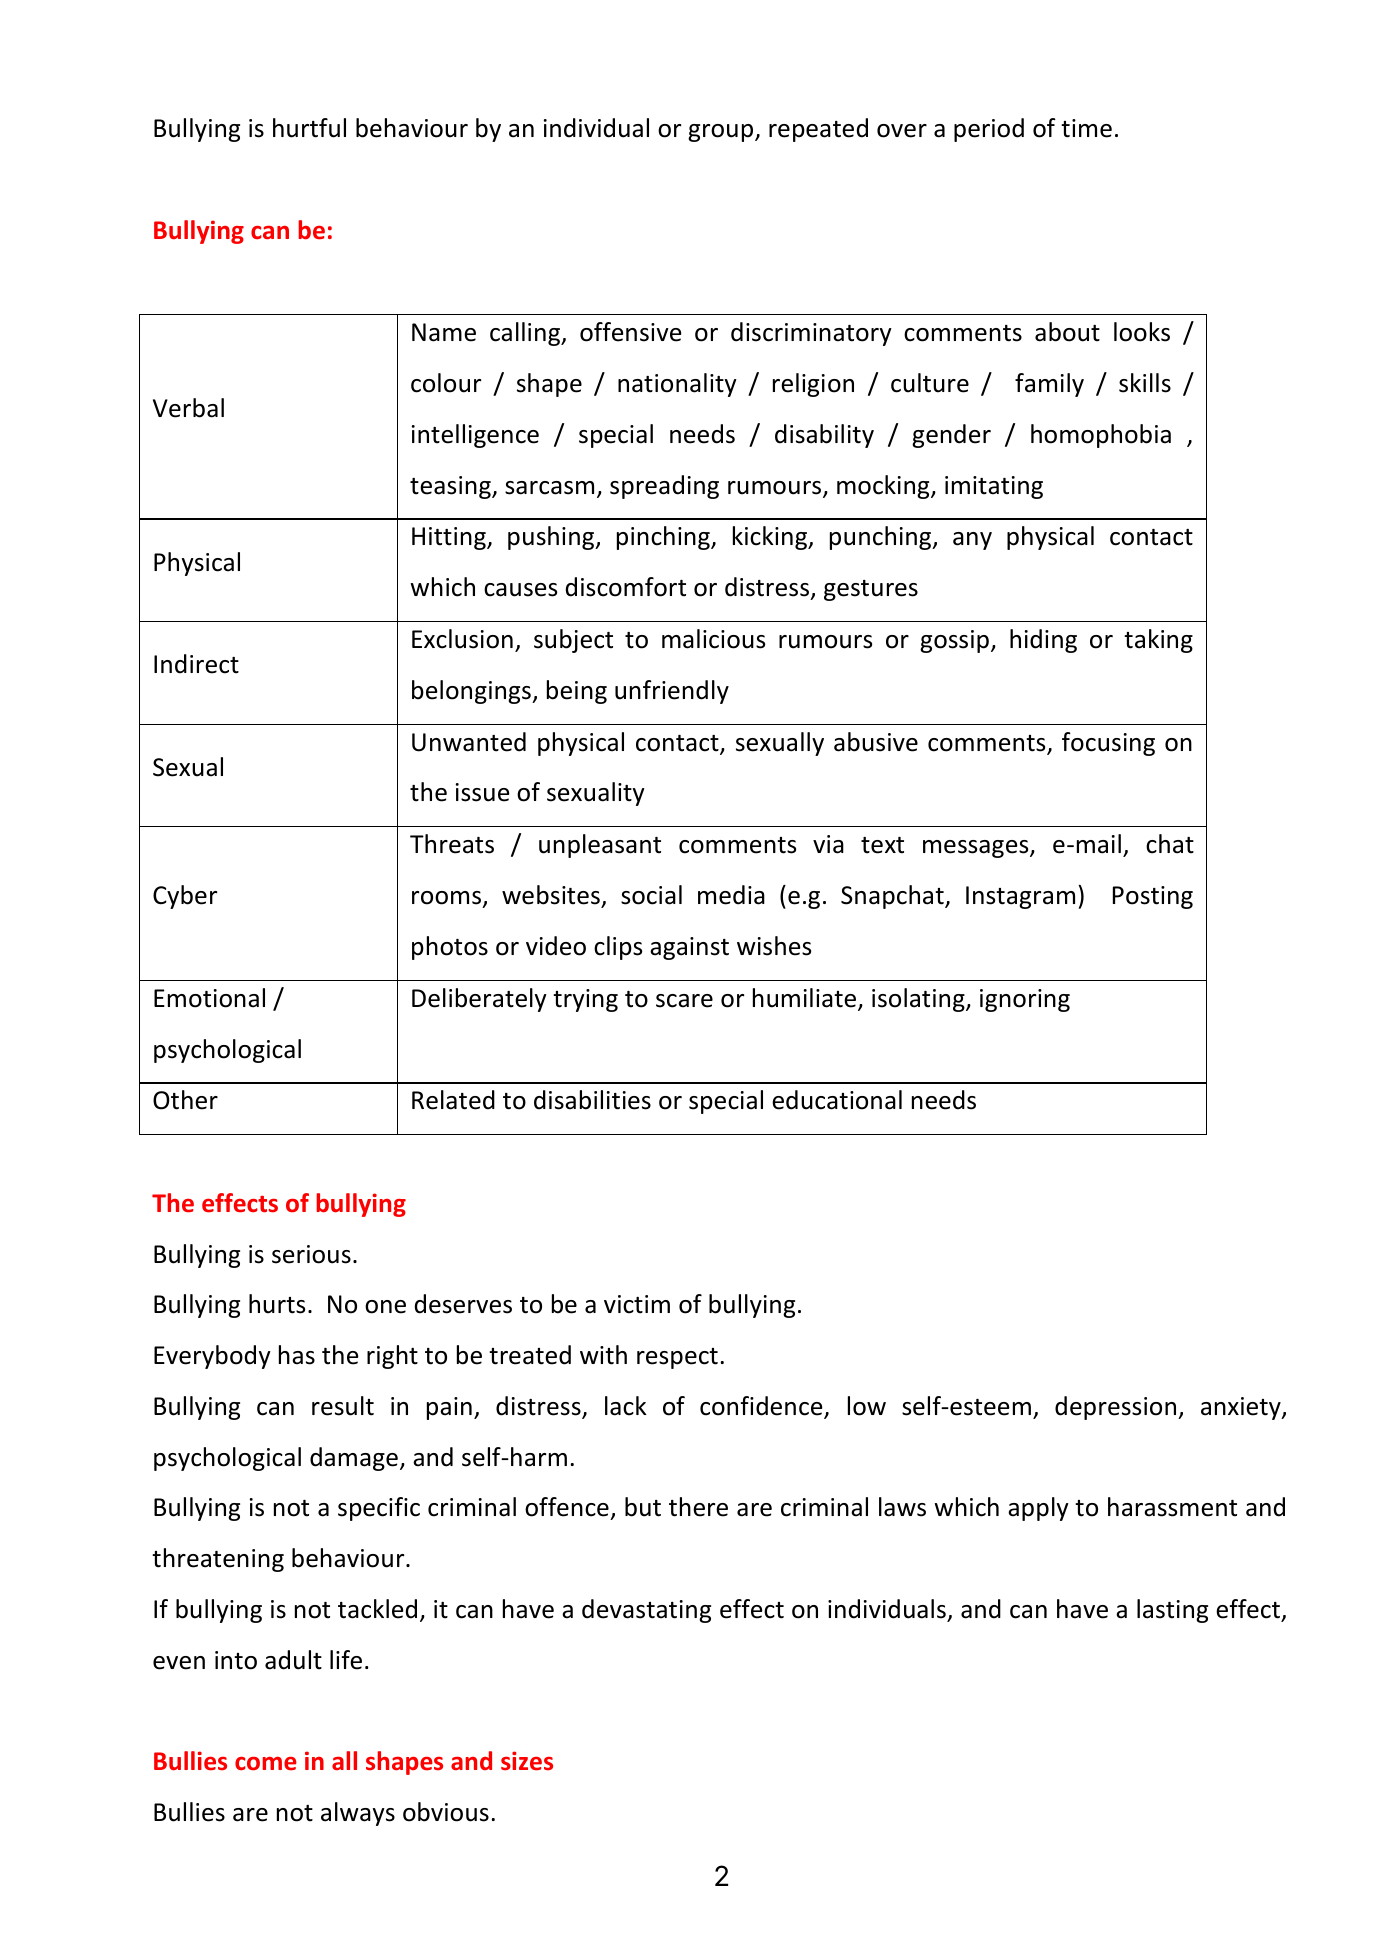 The width and height of the page is (1374, 1944). Describe the element at coordinates (266, 1764) in the page. I see `come` at that location.
